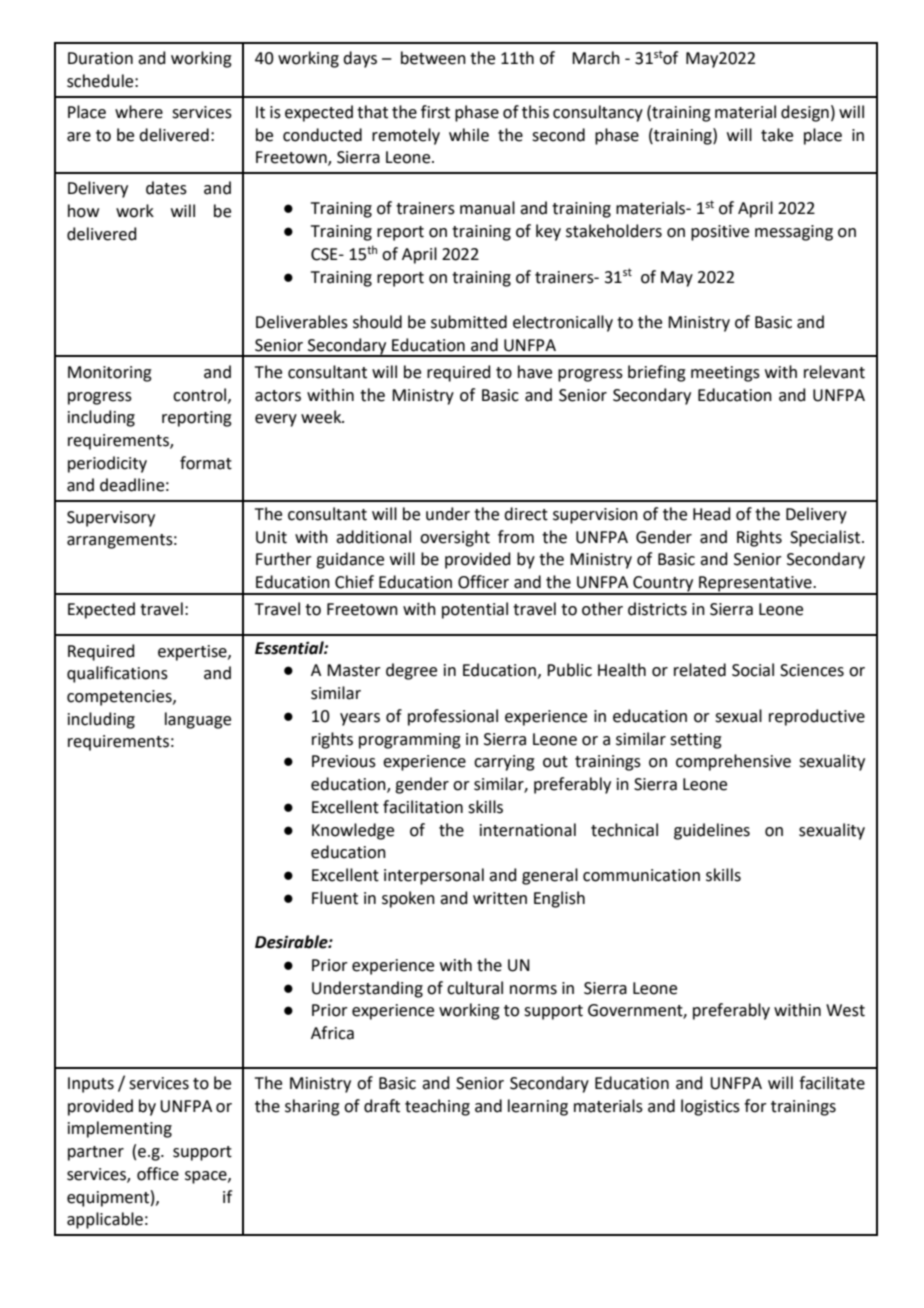 Image resolution: width=924 pixels, height=1308 pixels. I want to click on have, so click(535, 372).
